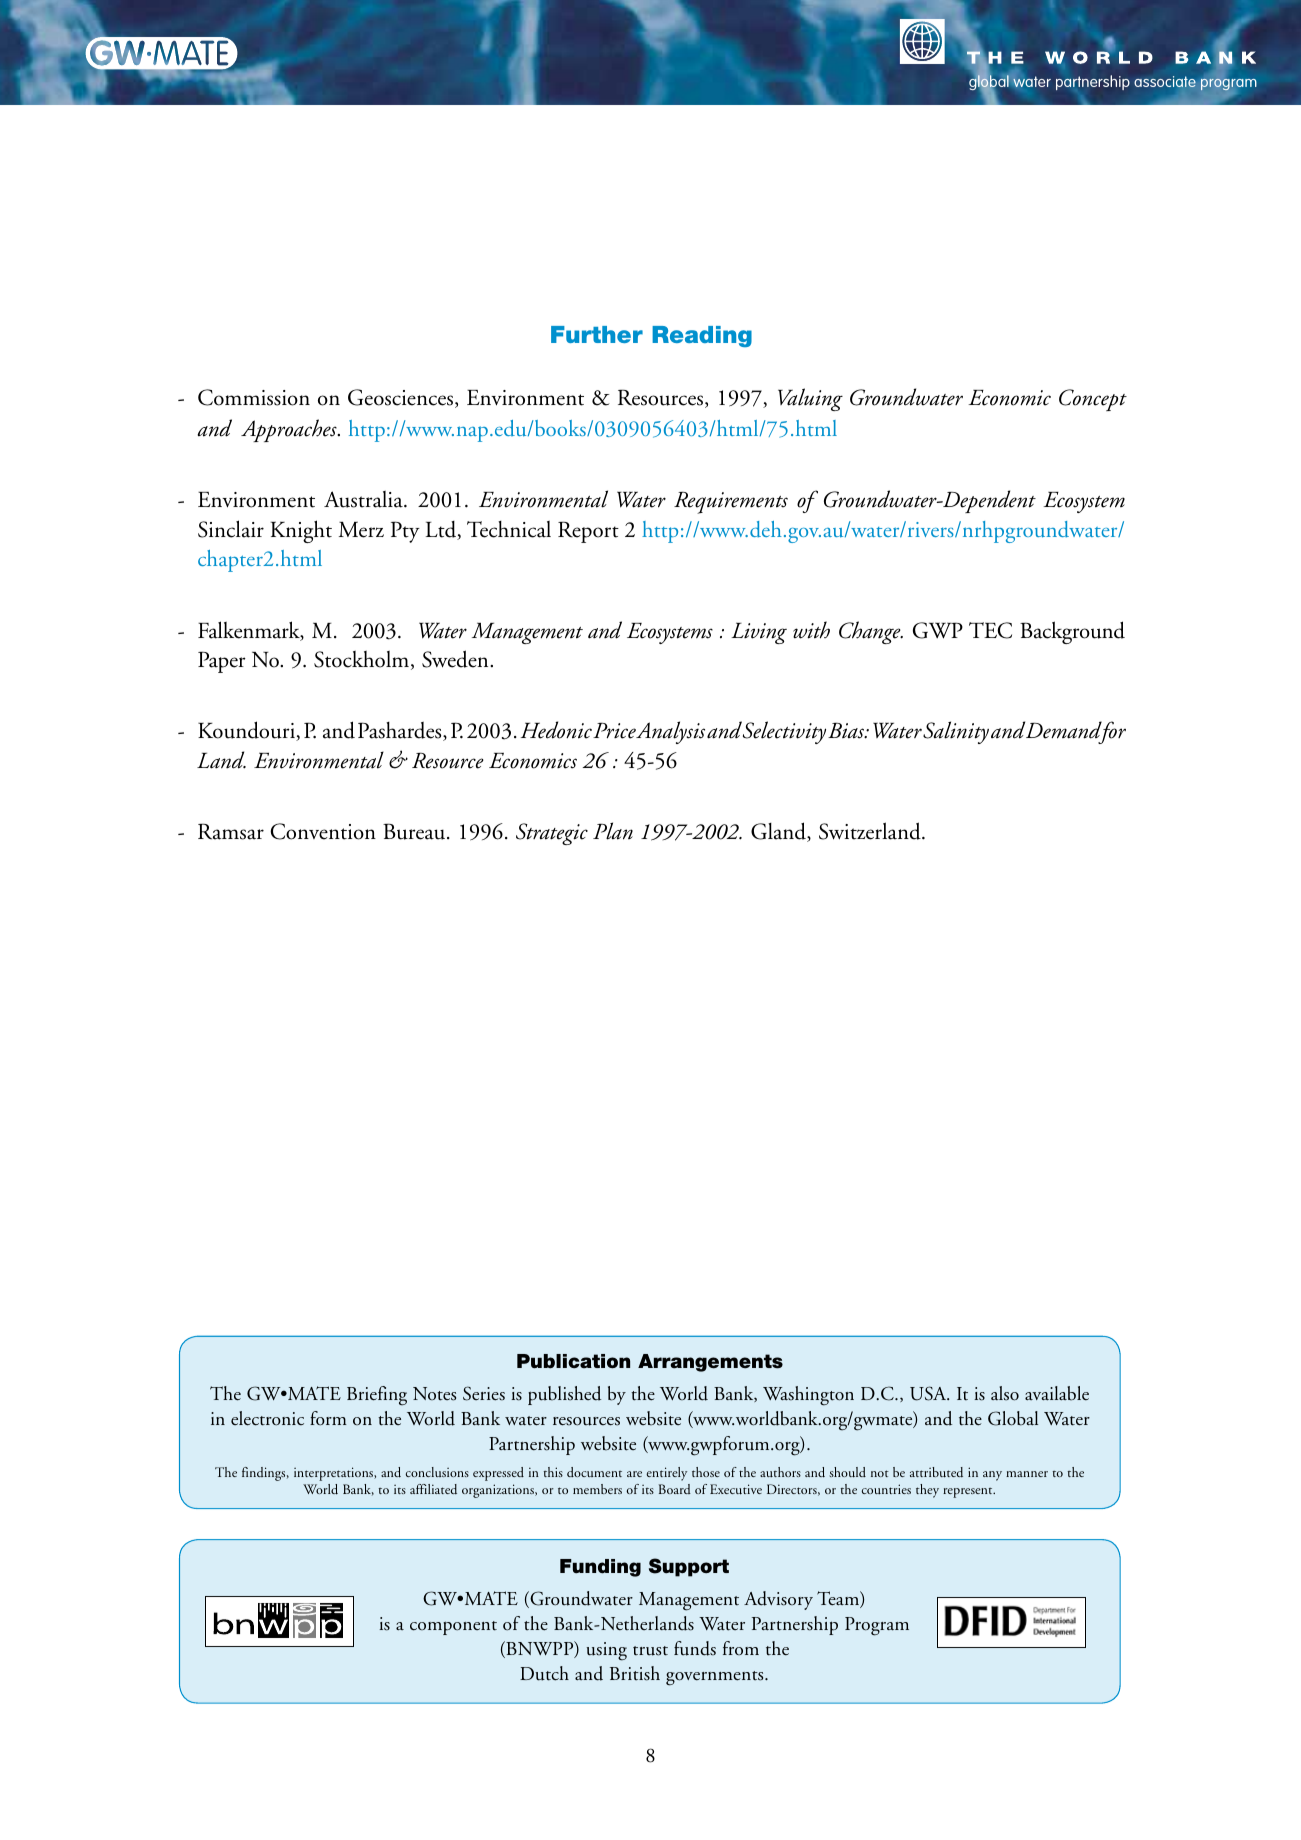 This screenshot has height=1840, width=1301. Describe the element at coordinates (702, 336) in the screenshot. I see `Reading` at that location.
